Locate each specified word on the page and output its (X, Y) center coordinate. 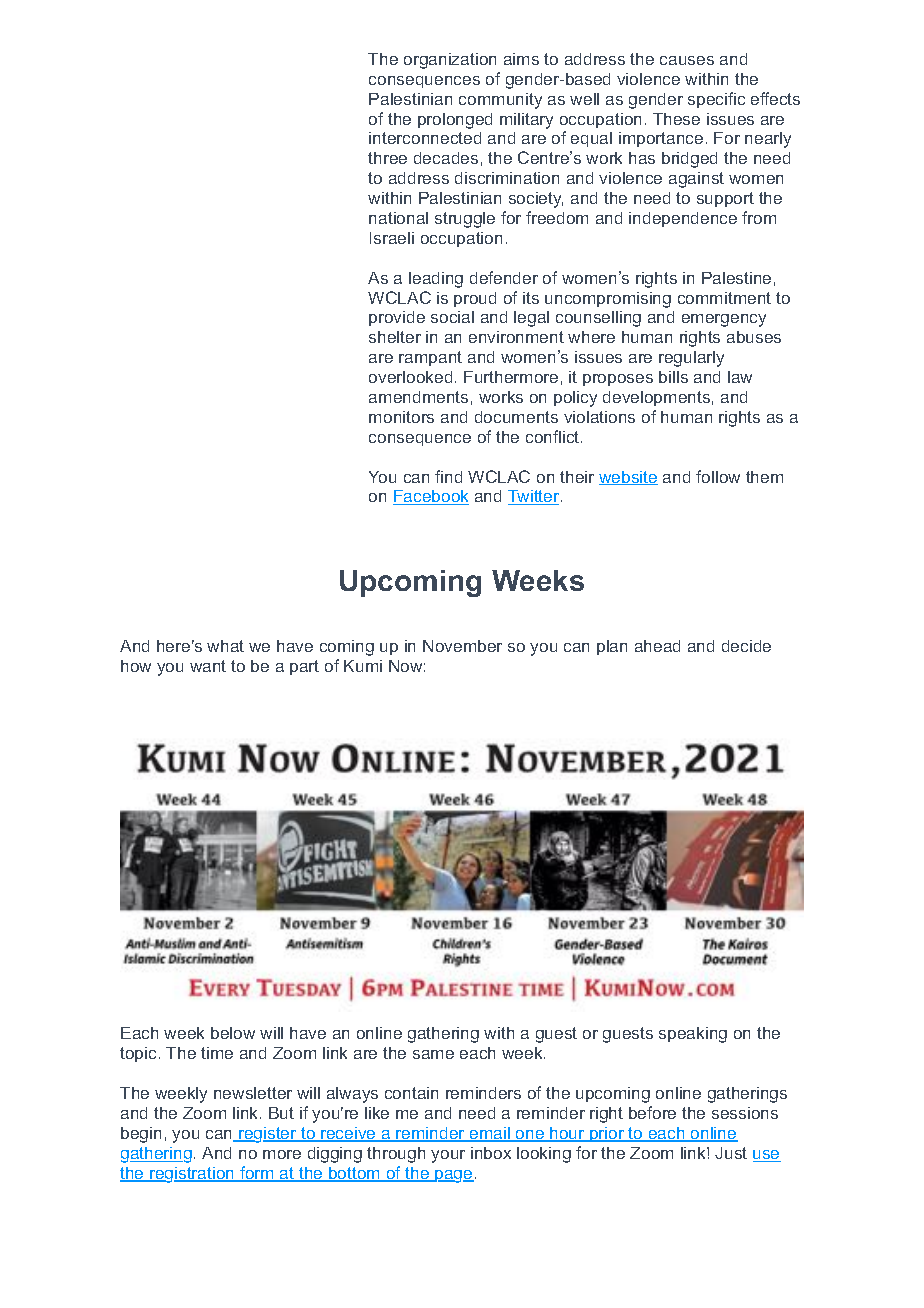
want (208, 666)
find (448, 476)
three (387, 158)
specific (716, 100)
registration (192, 1175)
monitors (401, 417)
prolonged (455, 121)
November (462, 646)
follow (718, 476)
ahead (657, 646)
